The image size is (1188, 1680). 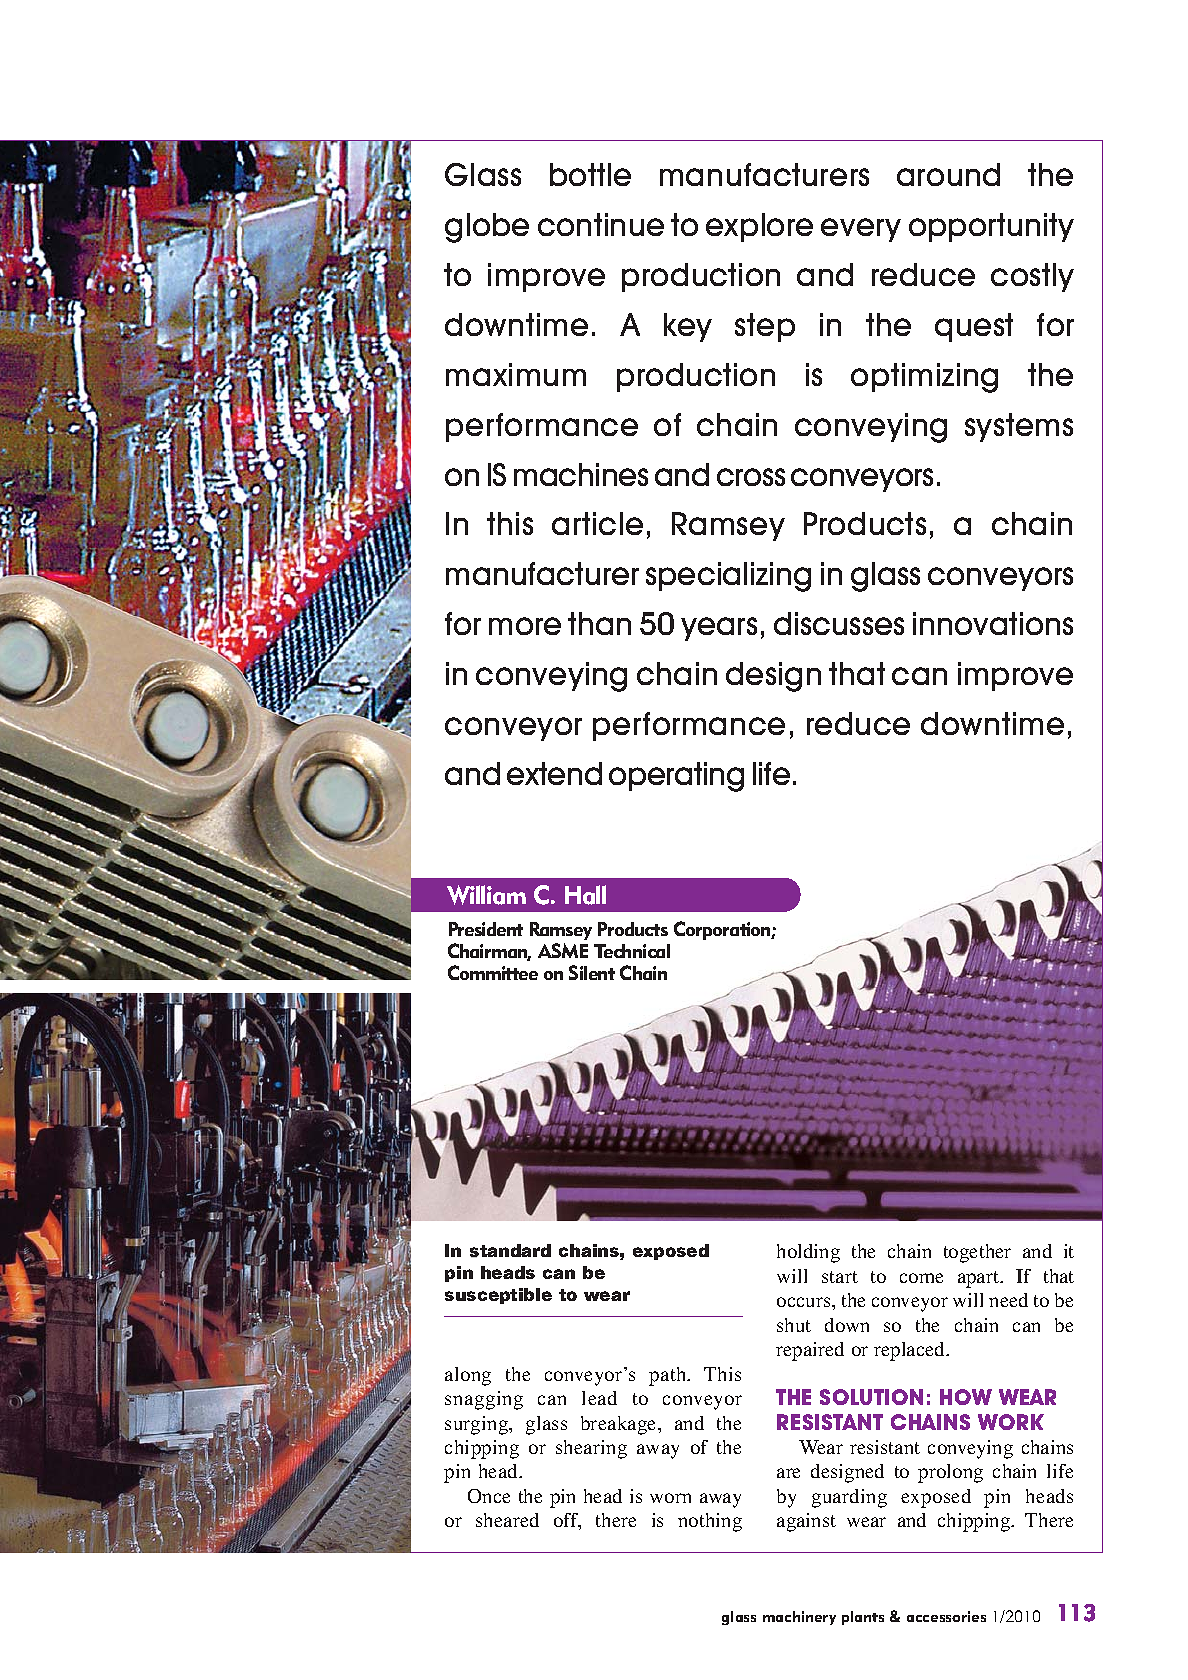 What do you see at coordinates (507, 1520) in the page?
I see `sheared` at bounding box center [507, 1520].
